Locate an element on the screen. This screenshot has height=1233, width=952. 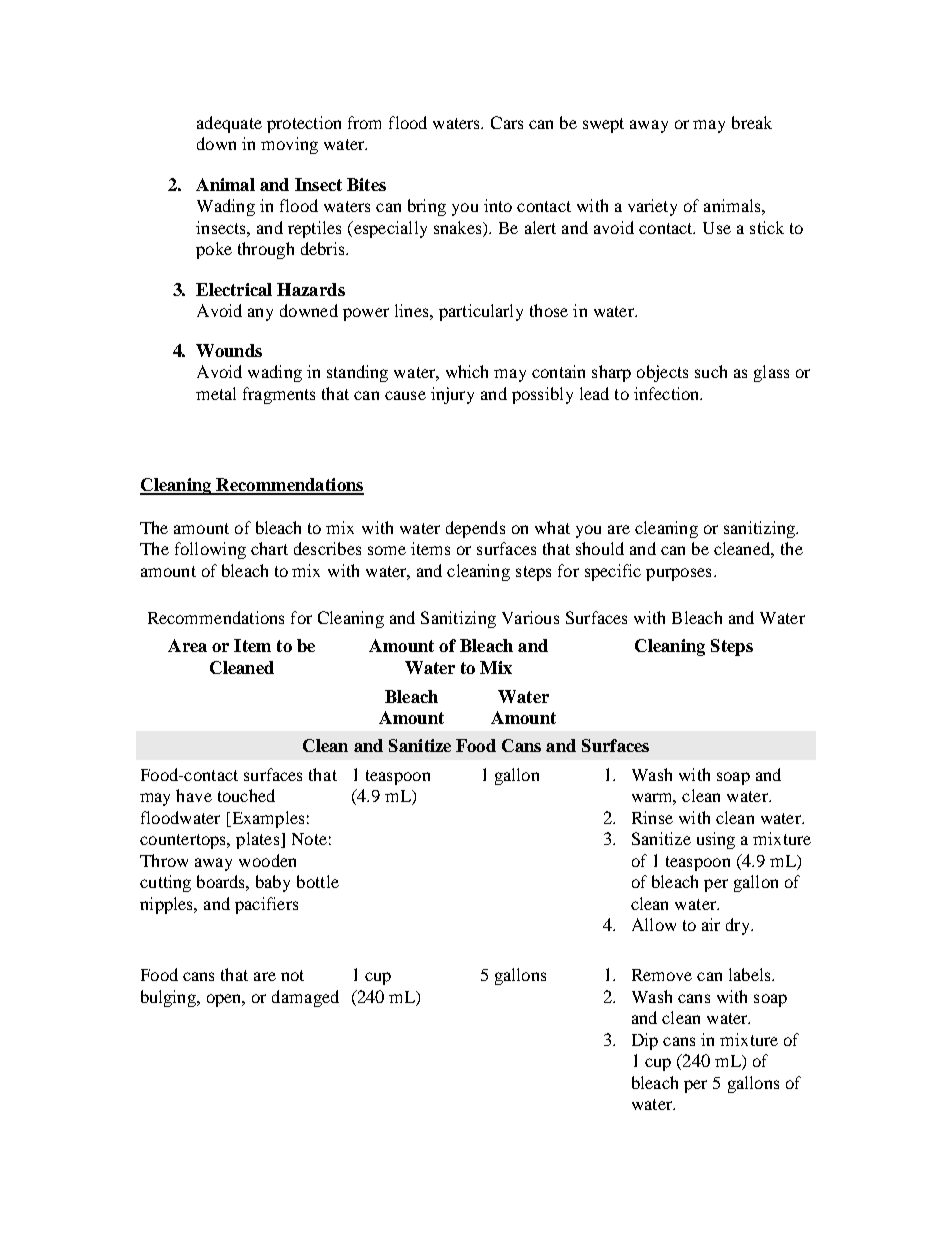
break is located at coordinates (752, 122).
